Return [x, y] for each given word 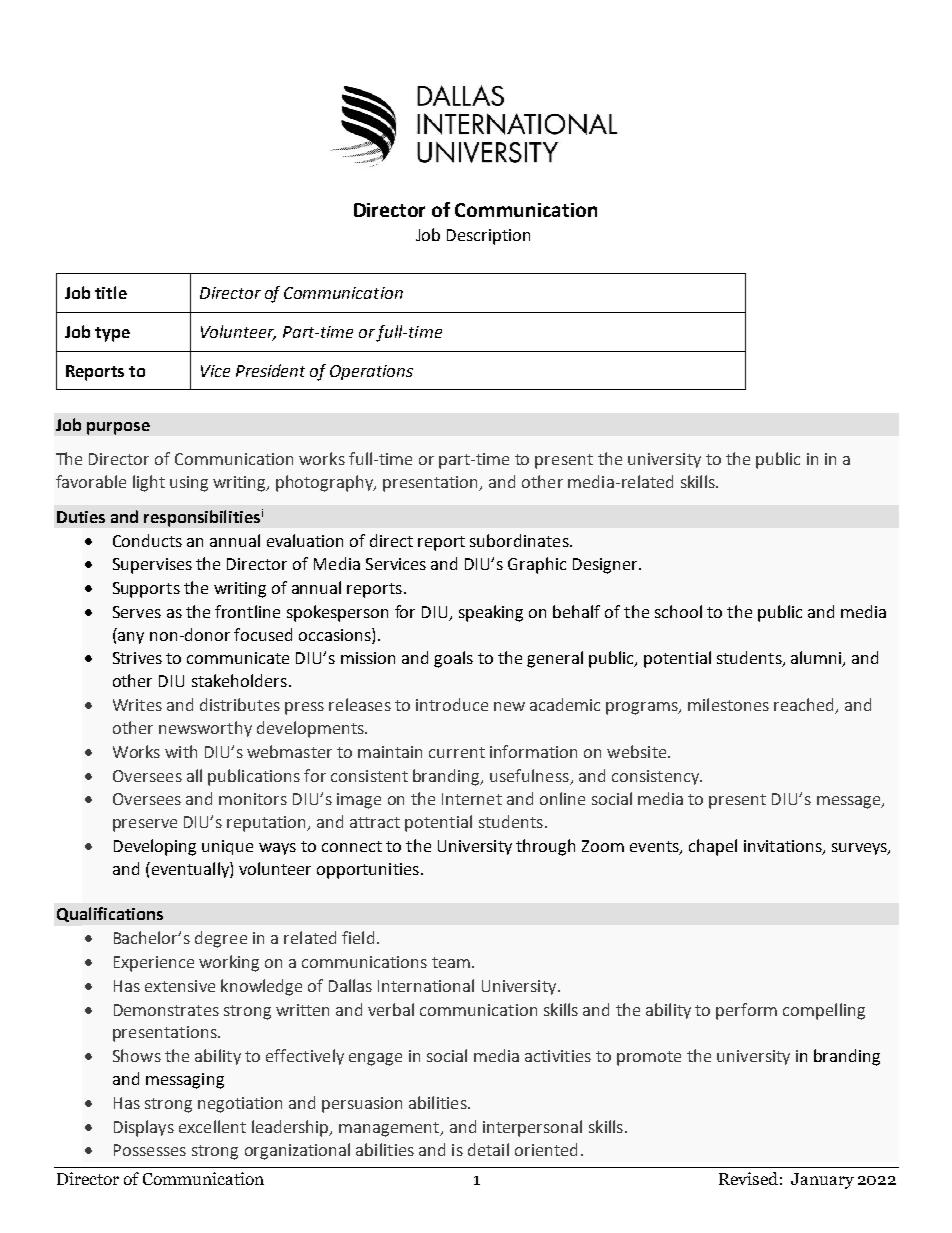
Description [488, 237]
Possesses [150, 1150]
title [111, 292]
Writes [137, 705]
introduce [452, 704]
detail [488, 1149]
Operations [371, 372]
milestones [728, 704]
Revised [748, 1178]
